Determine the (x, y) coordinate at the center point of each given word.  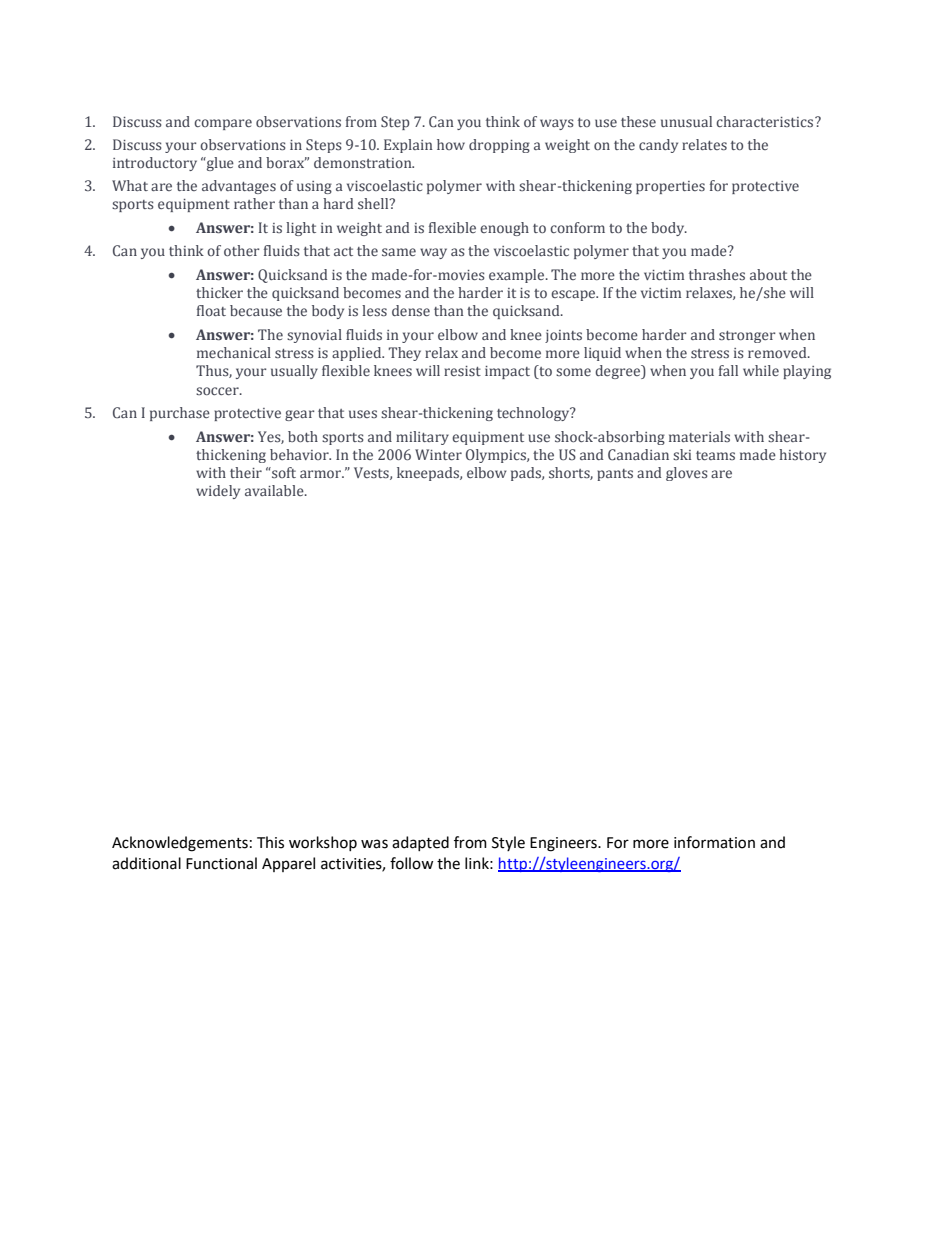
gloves (687, 474)
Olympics (497, 456)
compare (223, 124)
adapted (420, 843)
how (451, 144)
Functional (221, 863)
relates (704, 144)
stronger (747, 337)
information (714, 842)
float (211, 310)
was (374, 844)
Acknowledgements (180, 844)
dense (411, 310)
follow (411, 863)
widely (218, 492)
